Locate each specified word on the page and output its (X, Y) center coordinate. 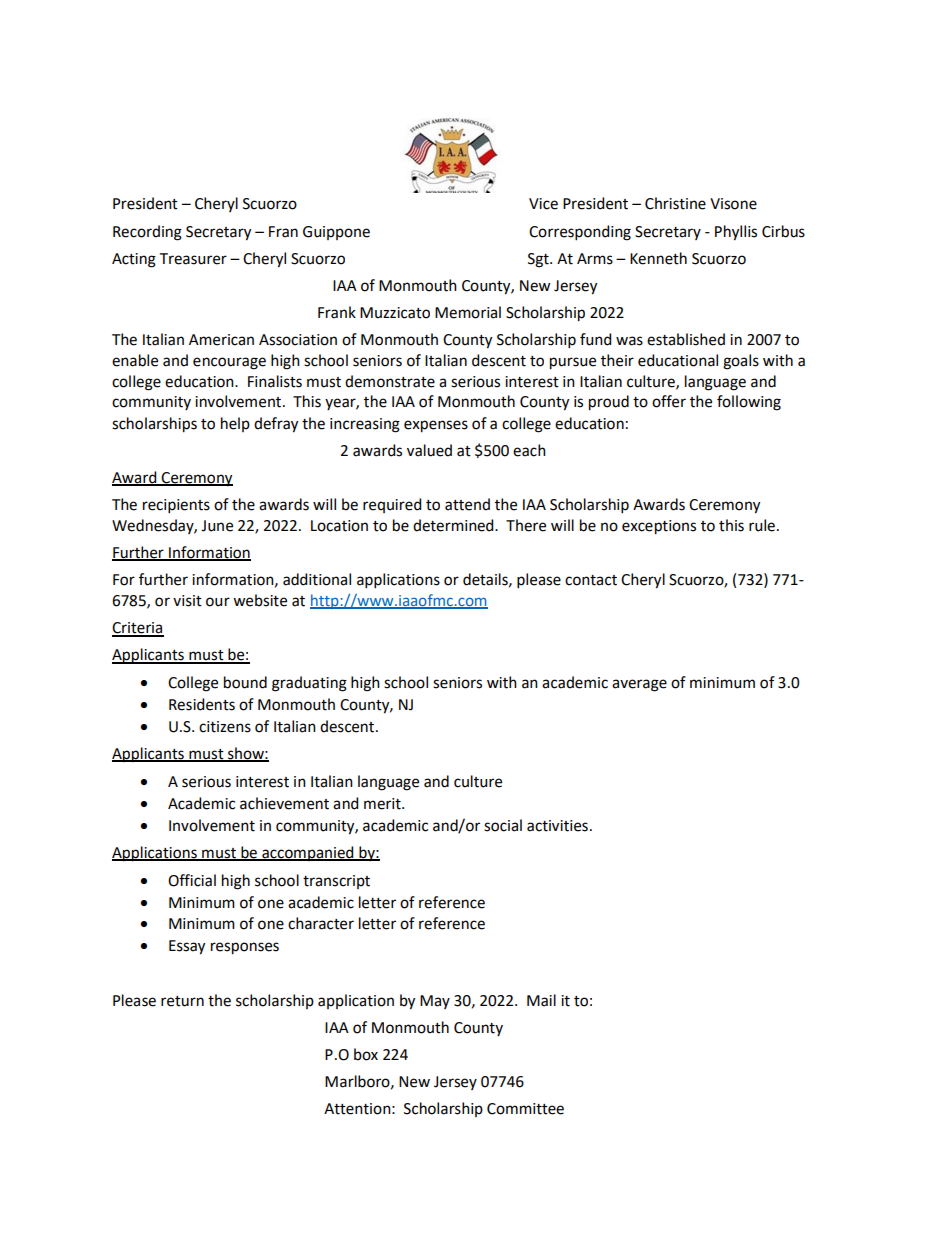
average (639, 685)
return (182, 1001)
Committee (525, 1109)
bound (245, 682)
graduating (309, 684)
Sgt (539, 260)
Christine (675, 203)
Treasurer (193, 259)
